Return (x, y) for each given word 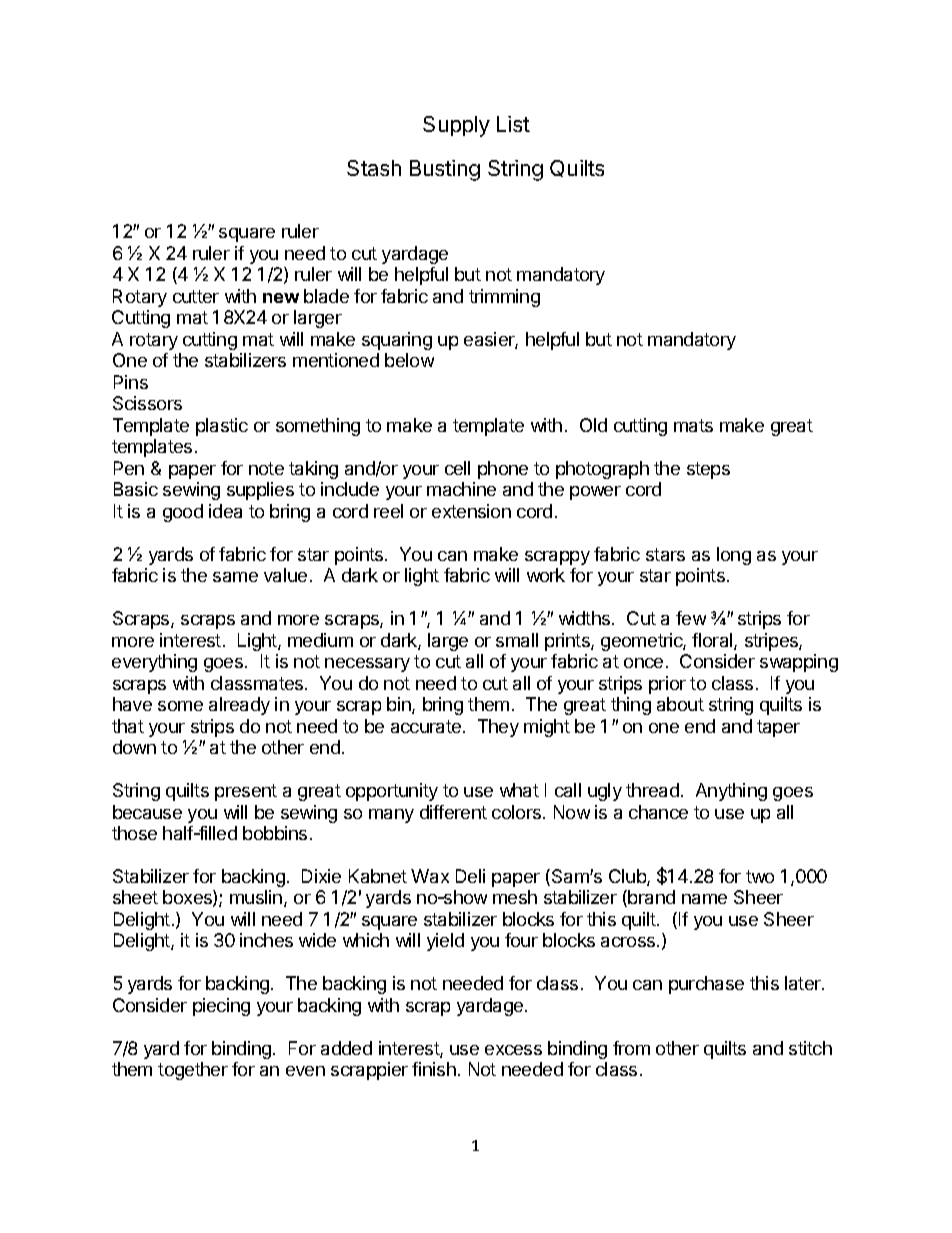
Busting (445, 170)
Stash (374, 168)
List (513, 124)
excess (513, 1050)
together (193, 1071)
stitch (810, 1048)
